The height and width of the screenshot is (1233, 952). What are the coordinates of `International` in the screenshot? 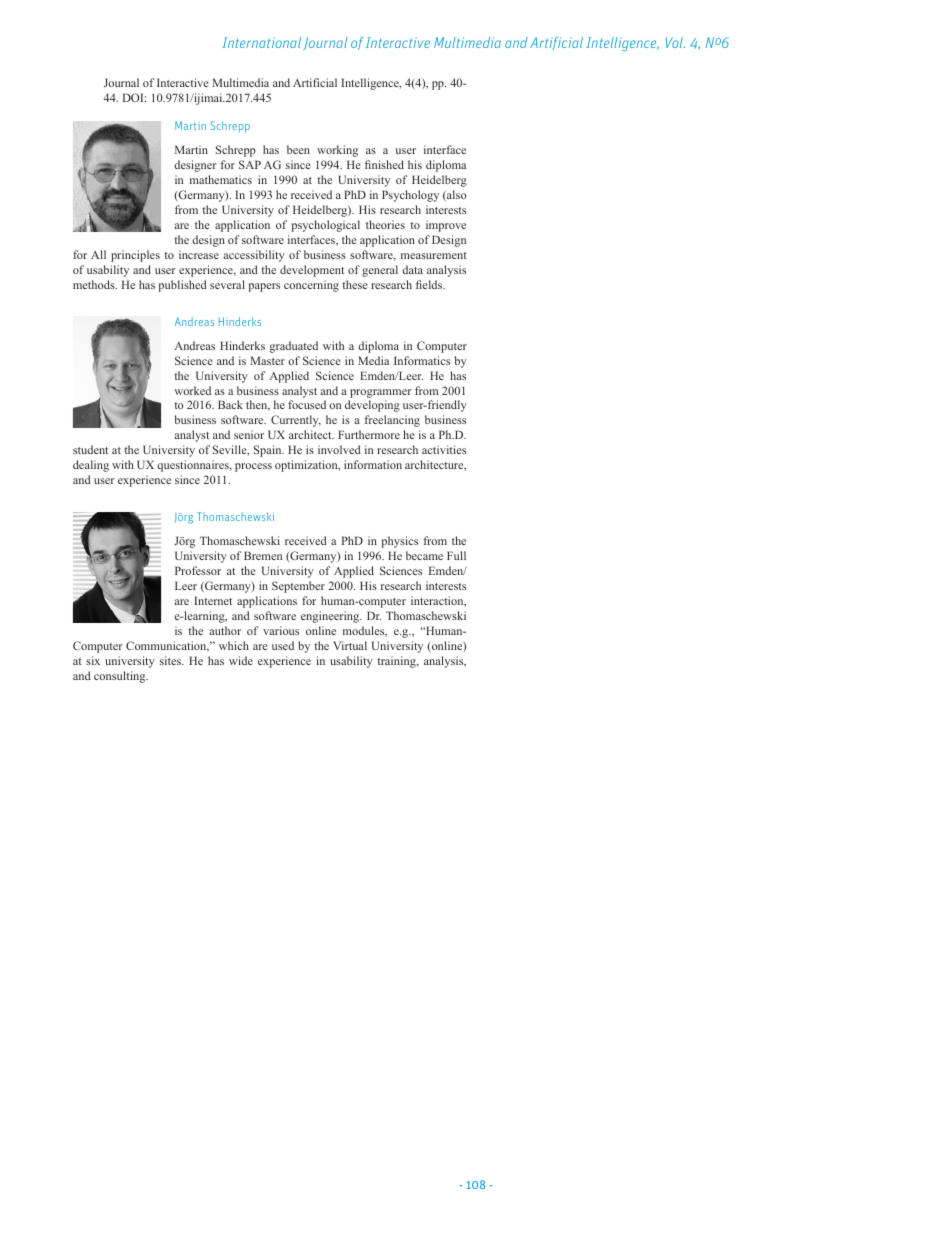 It's located at (261, 42).
